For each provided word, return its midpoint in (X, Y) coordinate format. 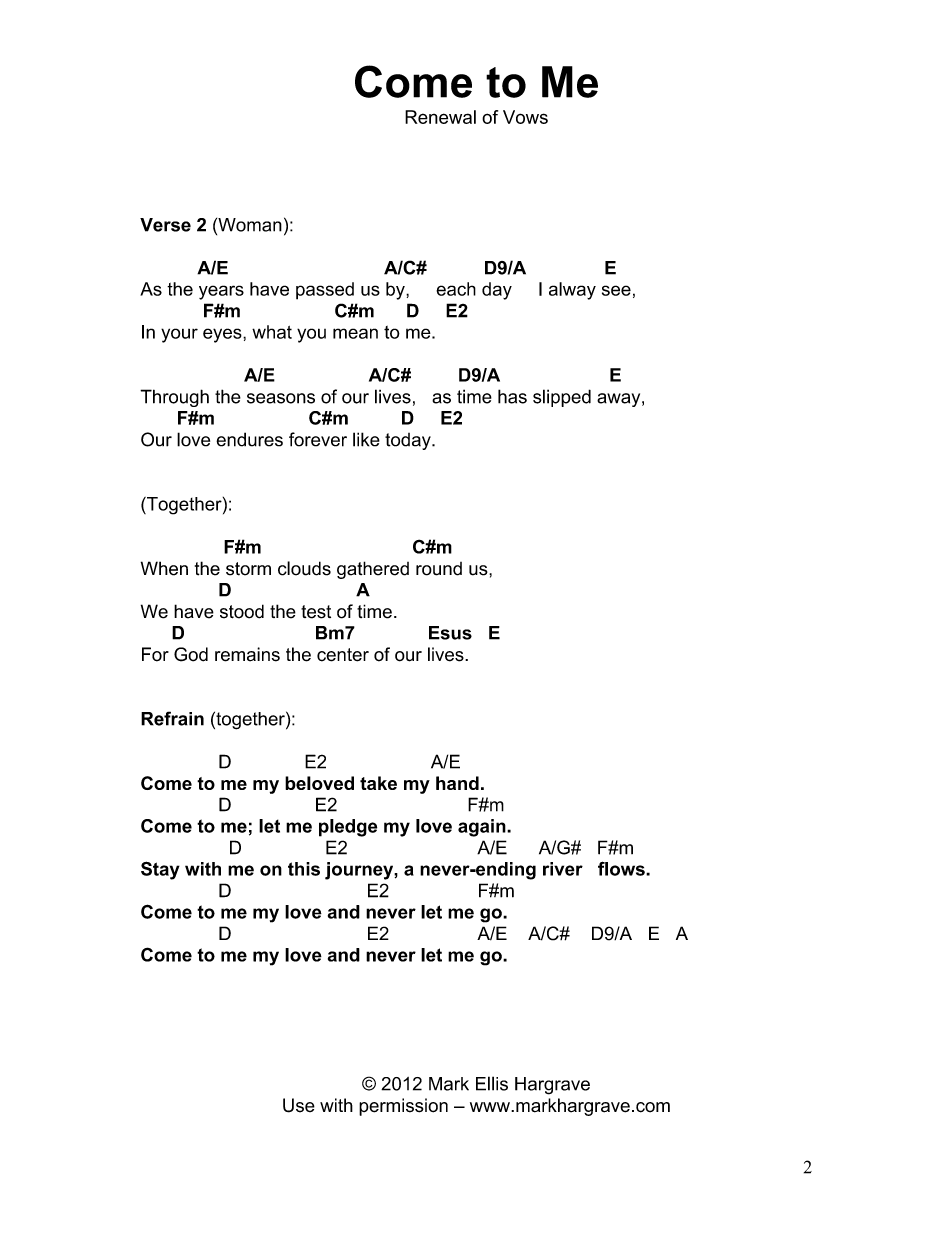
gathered (373, 570)
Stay (160, 870)
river (563, 869)
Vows (525, 117)
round (439, 569)
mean (355, 333)
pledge (348, 828)
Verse (165, 225)
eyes (223, 335)
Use (299, 1105)
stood (242, 611)
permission (403, 1107)
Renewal (440, 117)
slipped (562, 398)
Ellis (492, 1083)
